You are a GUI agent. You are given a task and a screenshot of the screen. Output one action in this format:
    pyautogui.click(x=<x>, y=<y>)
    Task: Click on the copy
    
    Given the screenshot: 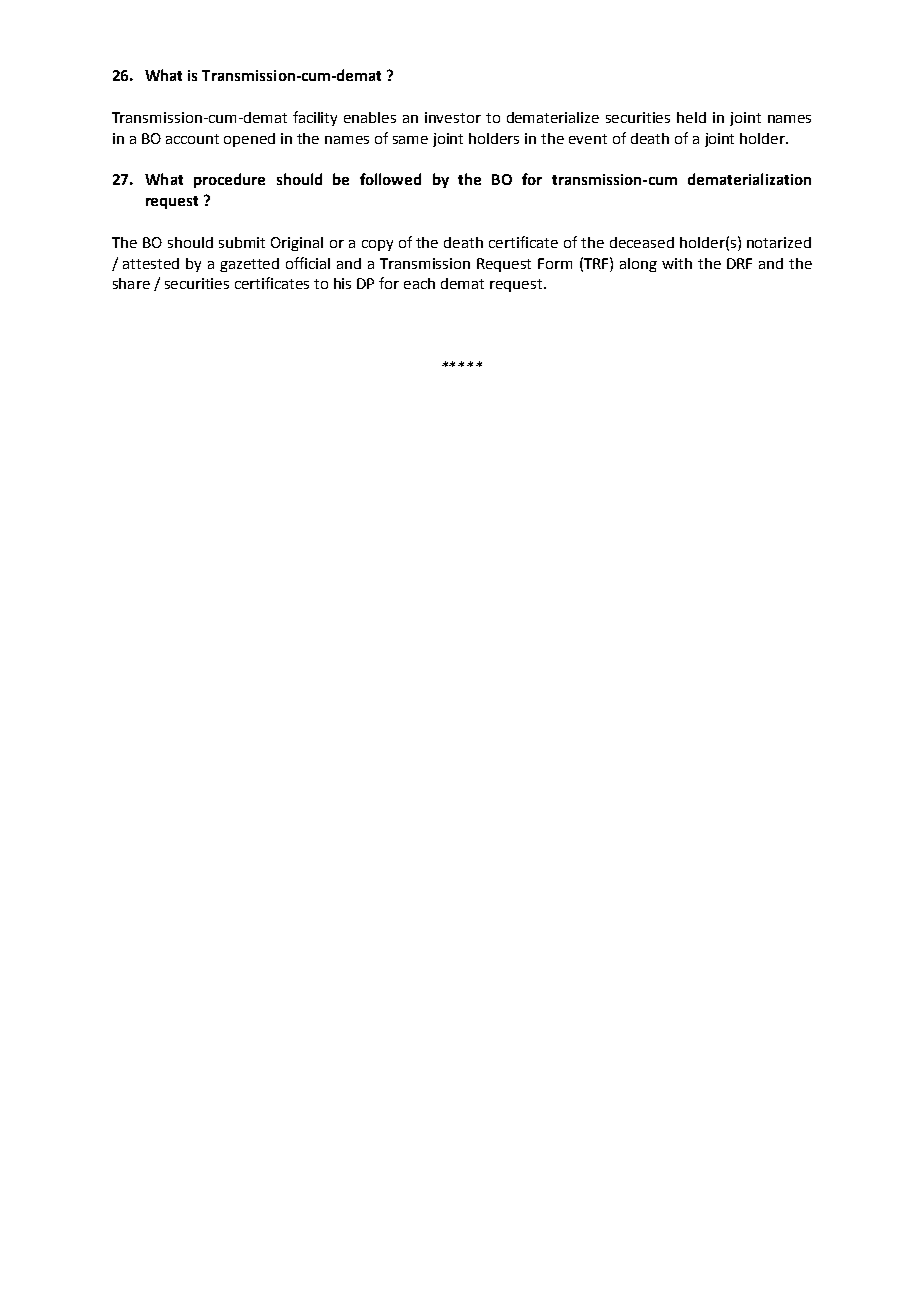 What is the action you would take?
    pyautogui.click(x=377, y=245)
